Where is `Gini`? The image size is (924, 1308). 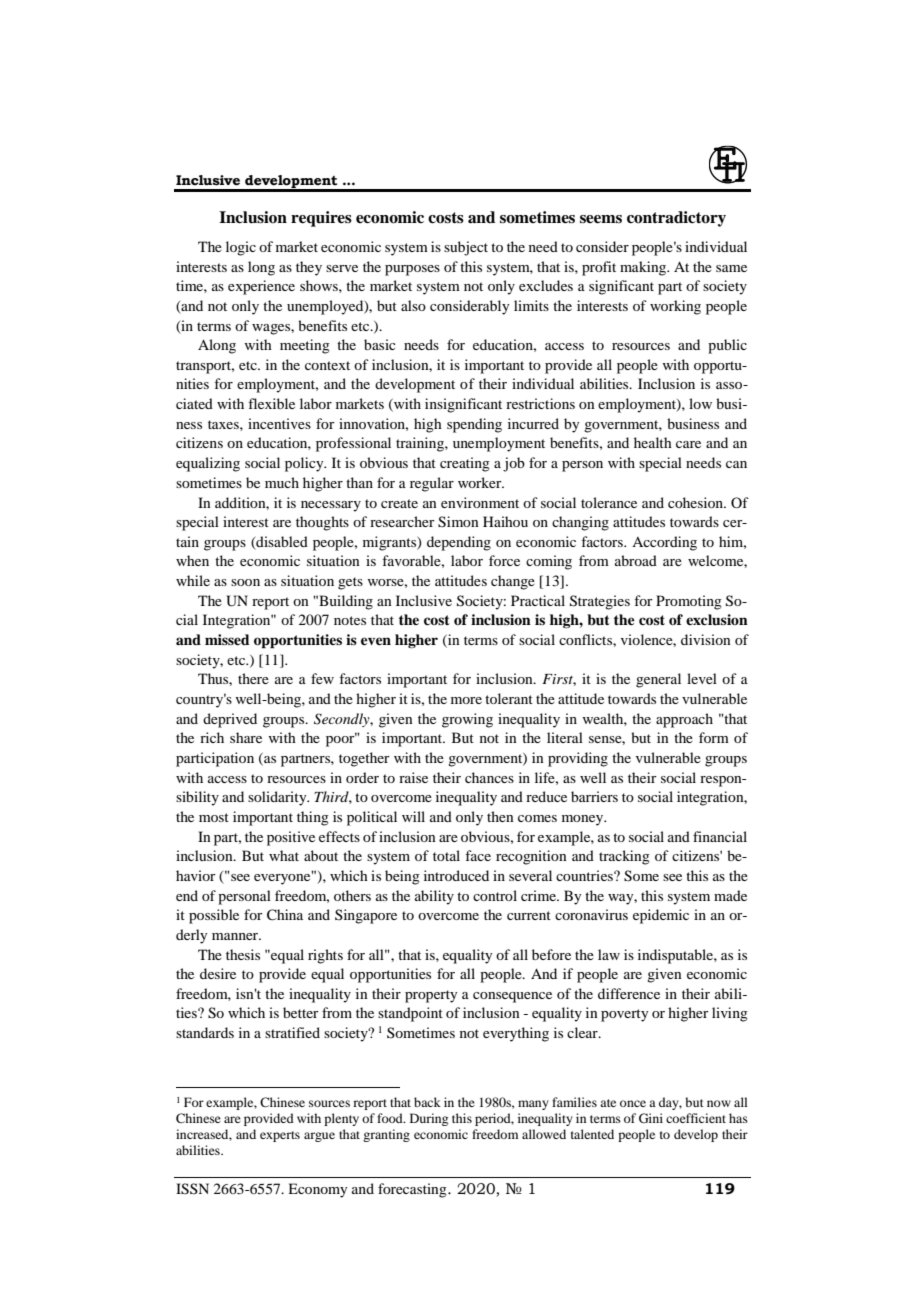 Gini is located at coordinates (651, 1118).
